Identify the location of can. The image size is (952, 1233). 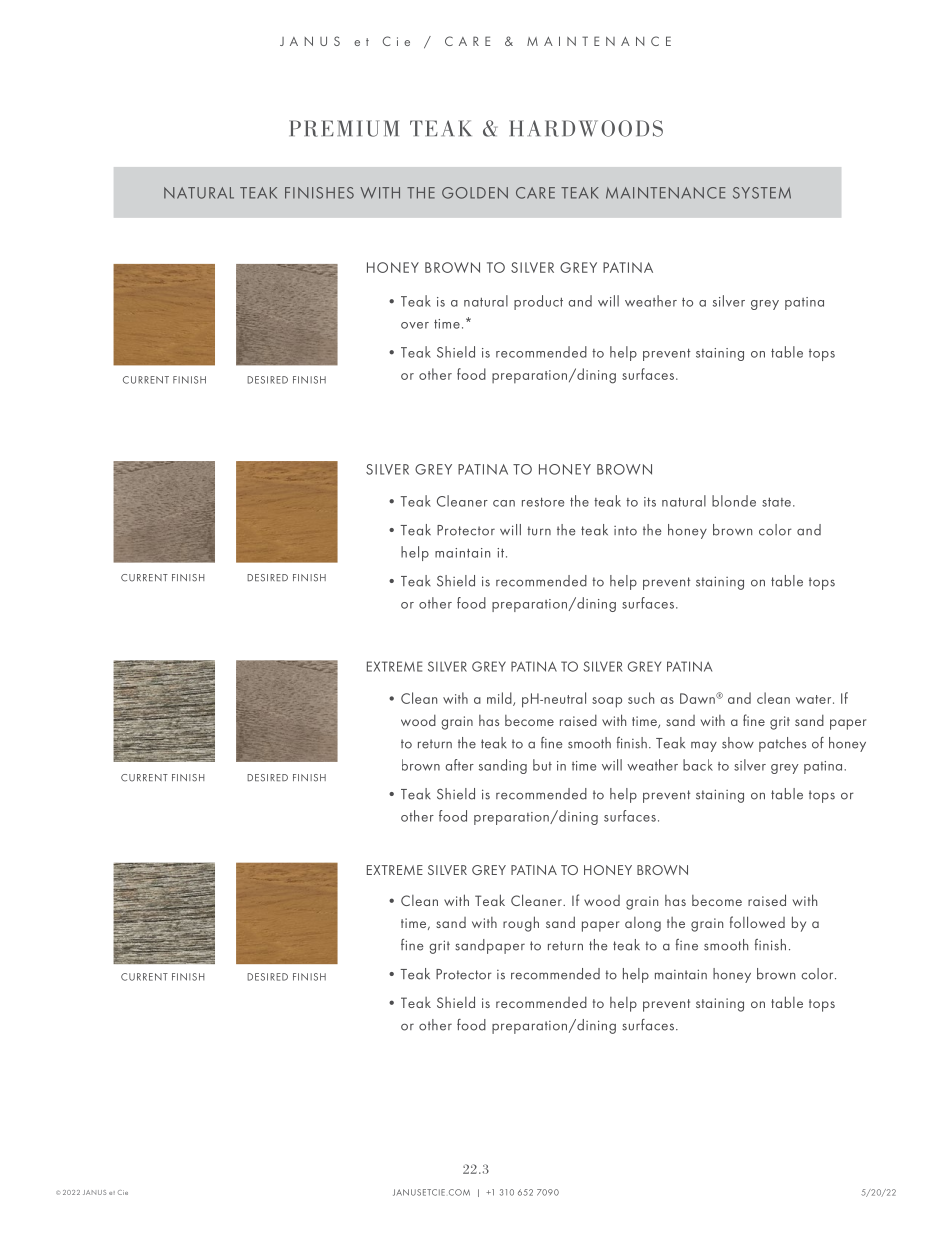
(504, 503).
